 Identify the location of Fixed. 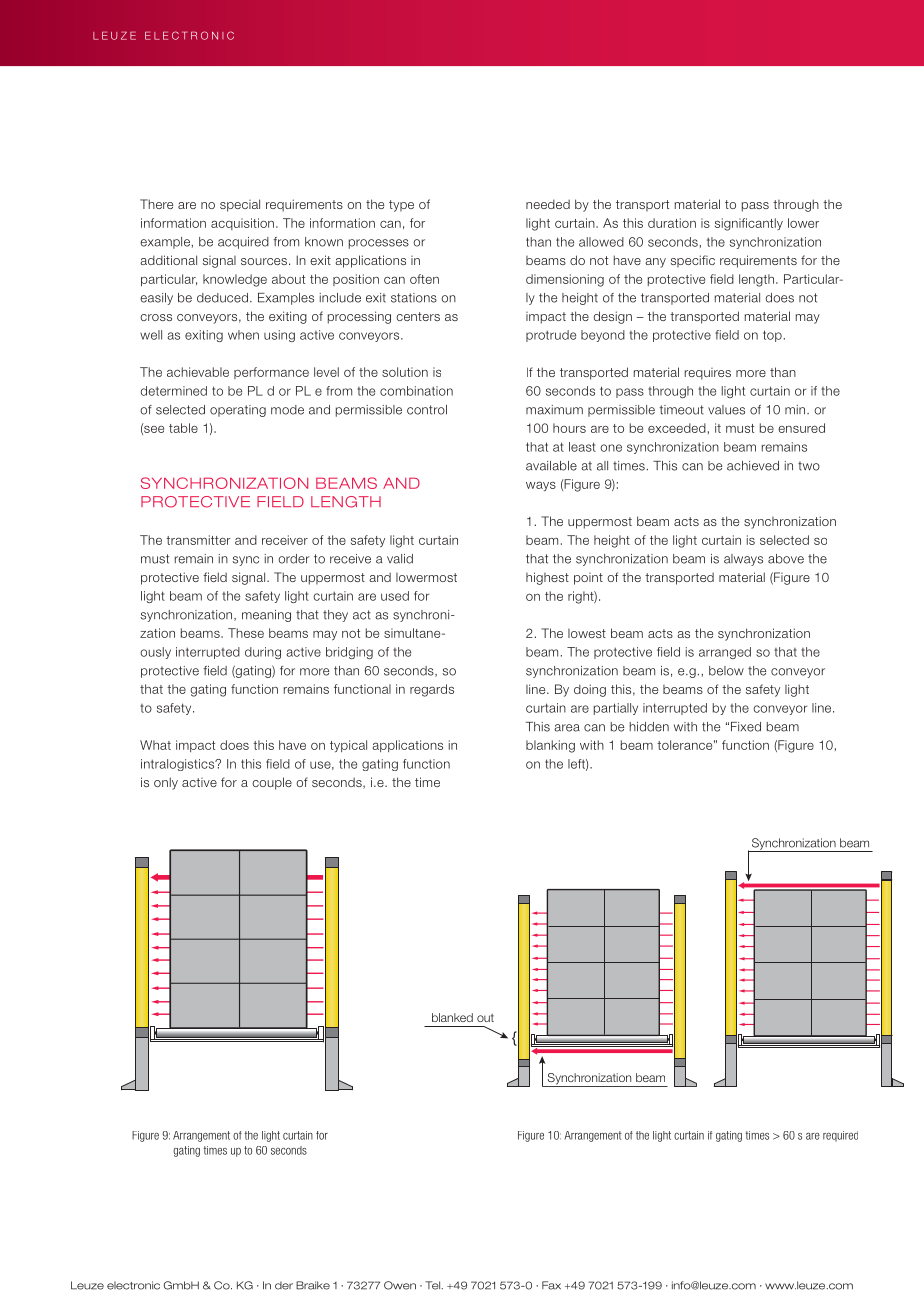
(746, 727).
